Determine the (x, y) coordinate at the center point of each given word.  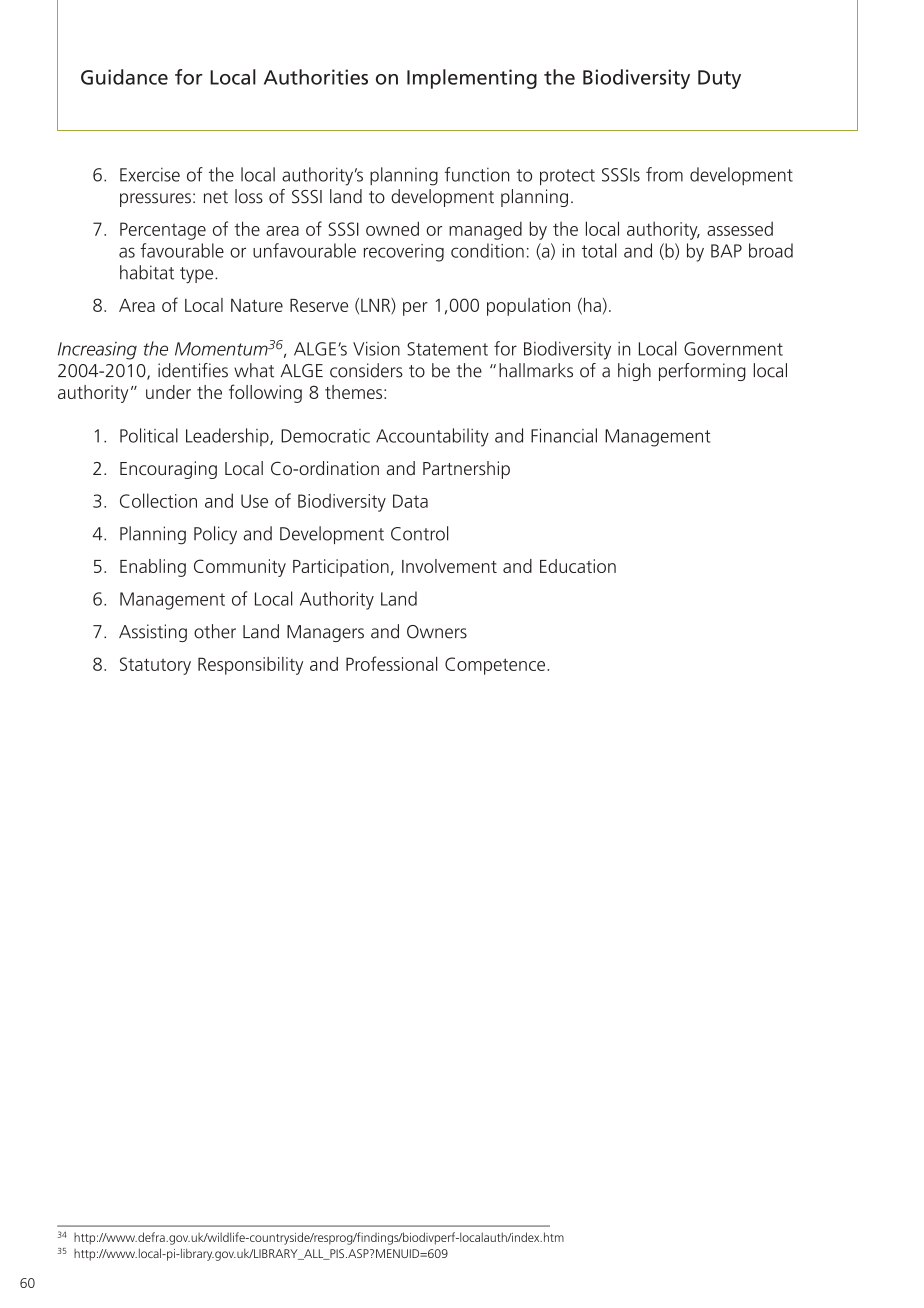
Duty (719, 79)
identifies (193, 370)
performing (702, 372)
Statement (447, 349)
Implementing (472, 79)
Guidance (124, 77)
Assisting (153, 633)
